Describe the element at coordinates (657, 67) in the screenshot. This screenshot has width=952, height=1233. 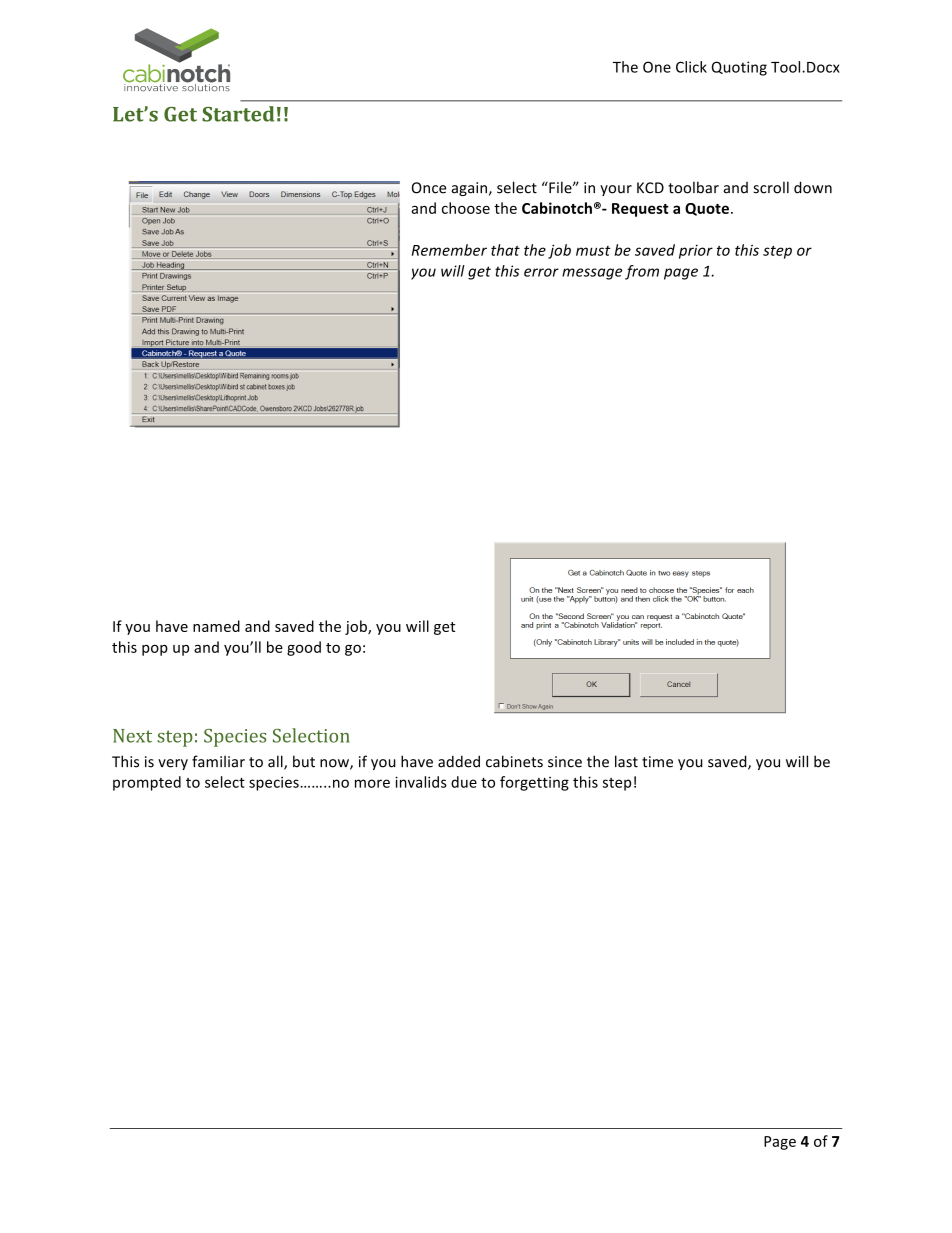
I see `One` at that location.
